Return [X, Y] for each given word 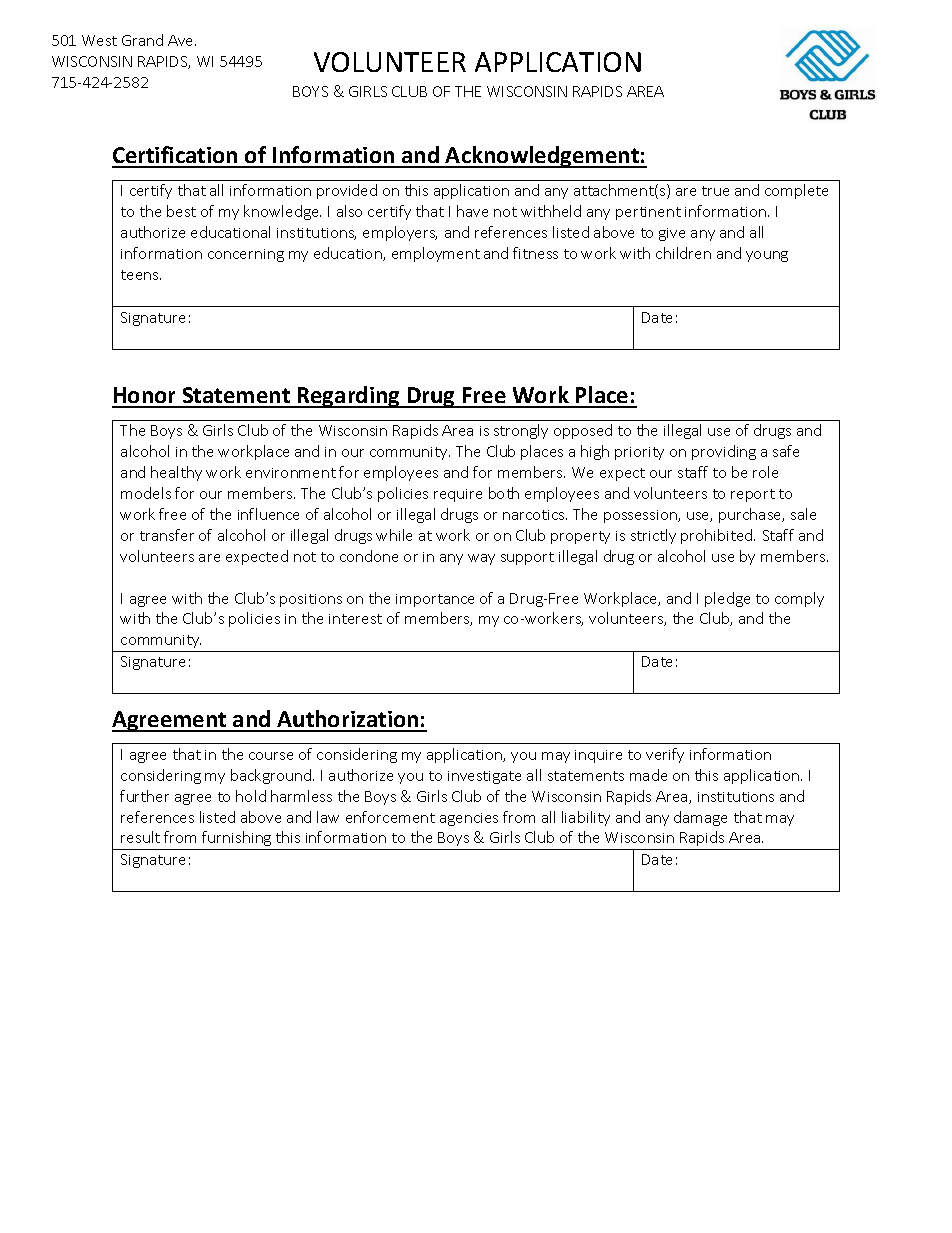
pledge [727, 599]
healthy [176, 473]
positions [311, 600]
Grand [142, 40]
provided [347, 191]
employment [436, 254]
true [715, 191]
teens [141, 275]
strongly [521, 431]
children [683, 253]
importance [435, 600]
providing [724, 452]
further [144, 796]
